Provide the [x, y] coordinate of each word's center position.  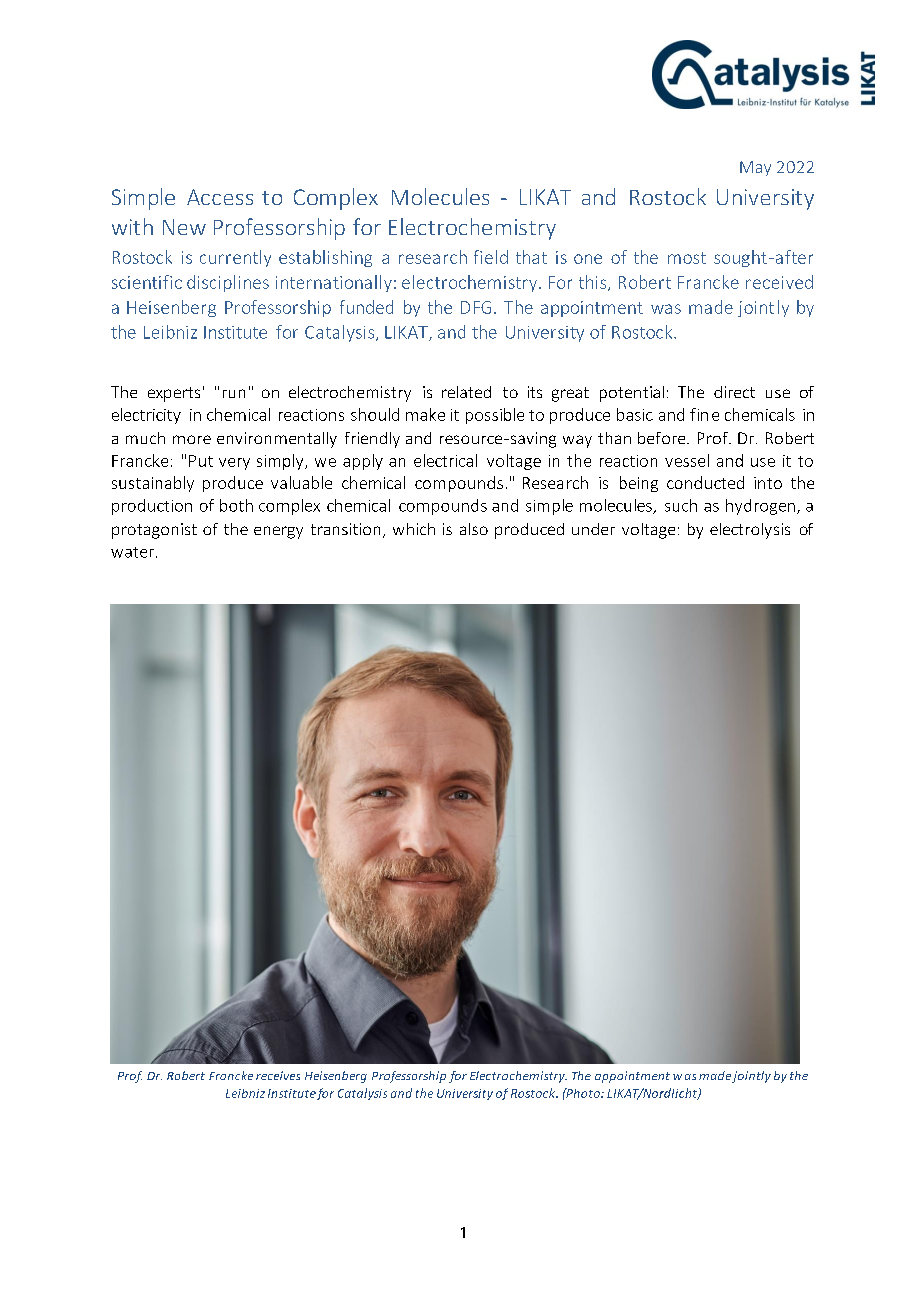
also [474, 529]
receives [278, 1075]
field [491, 257]
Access [220, 197]
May [755, 168]
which [414, 529]
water [132, 552]
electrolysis [750, 531]
